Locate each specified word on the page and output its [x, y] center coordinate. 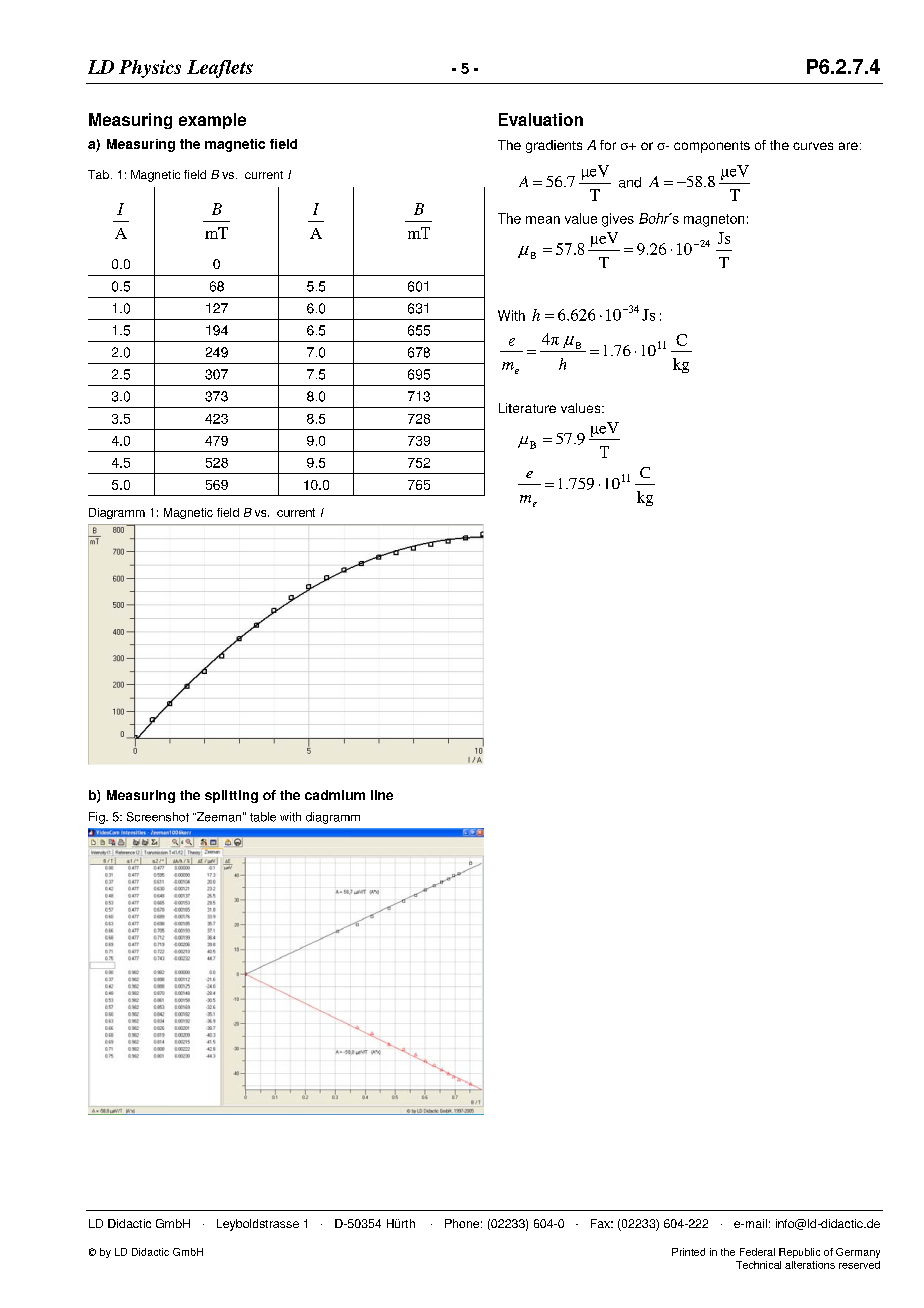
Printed [688, 1252]
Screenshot [158, 817]
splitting [231, 796]
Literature [527, 408]
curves [813, 146]
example [212, 121]
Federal [757, 1252]
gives [618, 220]
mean [543, 220]
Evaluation [541, 119]
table [263, 817]
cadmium [335, 795]
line [382, 795]
